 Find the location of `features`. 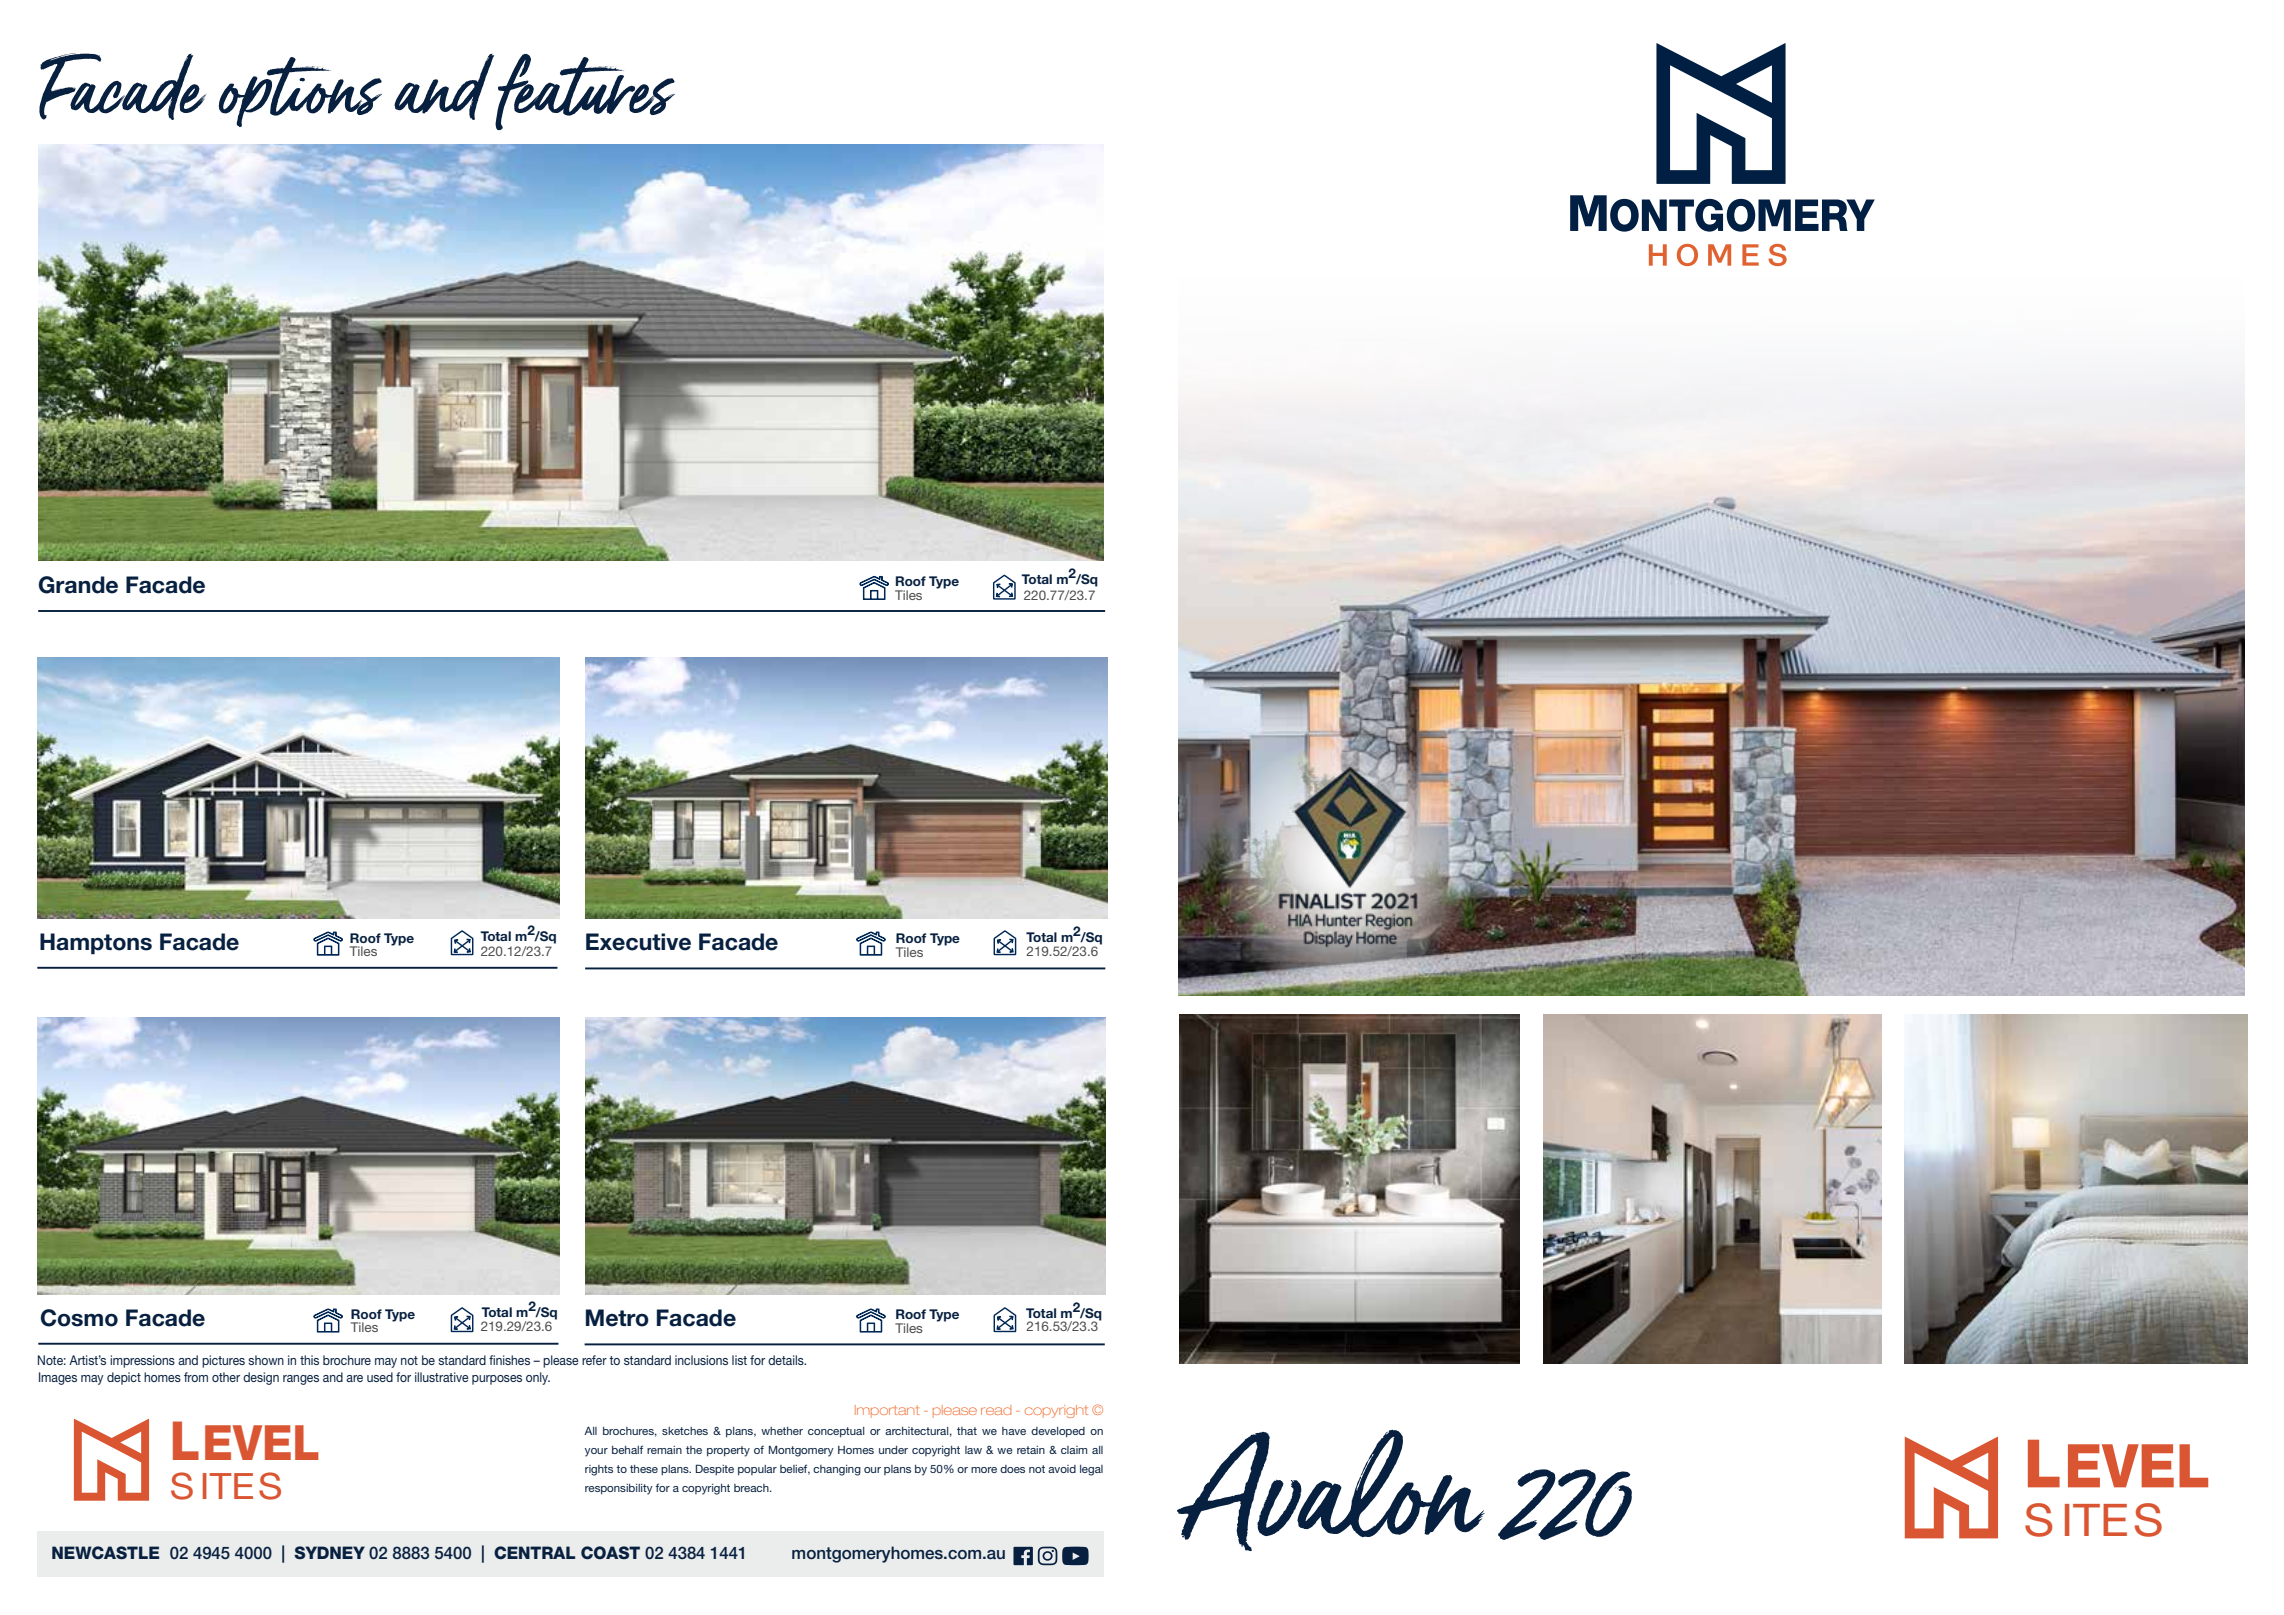

features is located at coordinates (585, 92).
